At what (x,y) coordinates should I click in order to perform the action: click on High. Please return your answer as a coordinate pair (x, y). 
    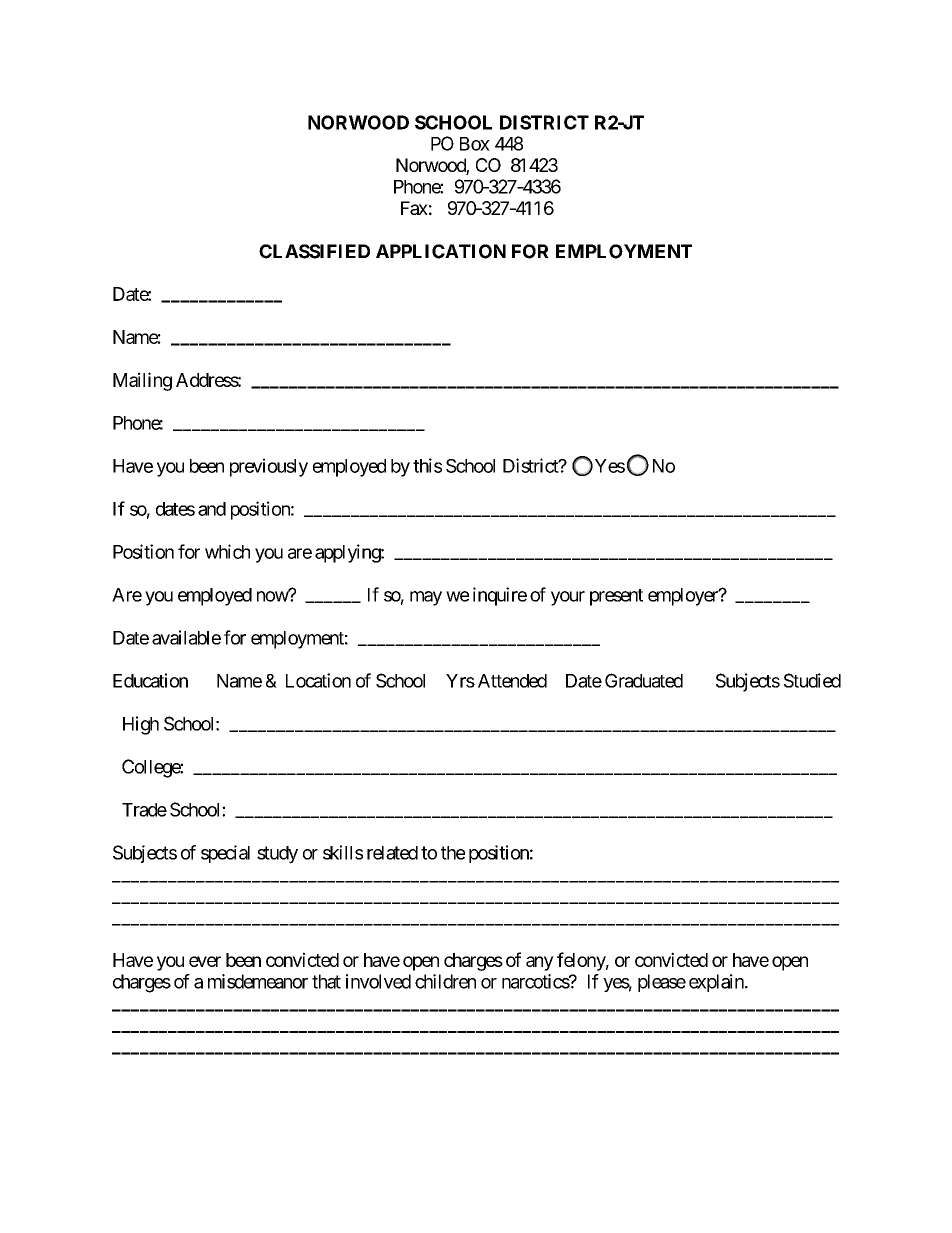
    Looking at the image, I should click on (141, 725).
